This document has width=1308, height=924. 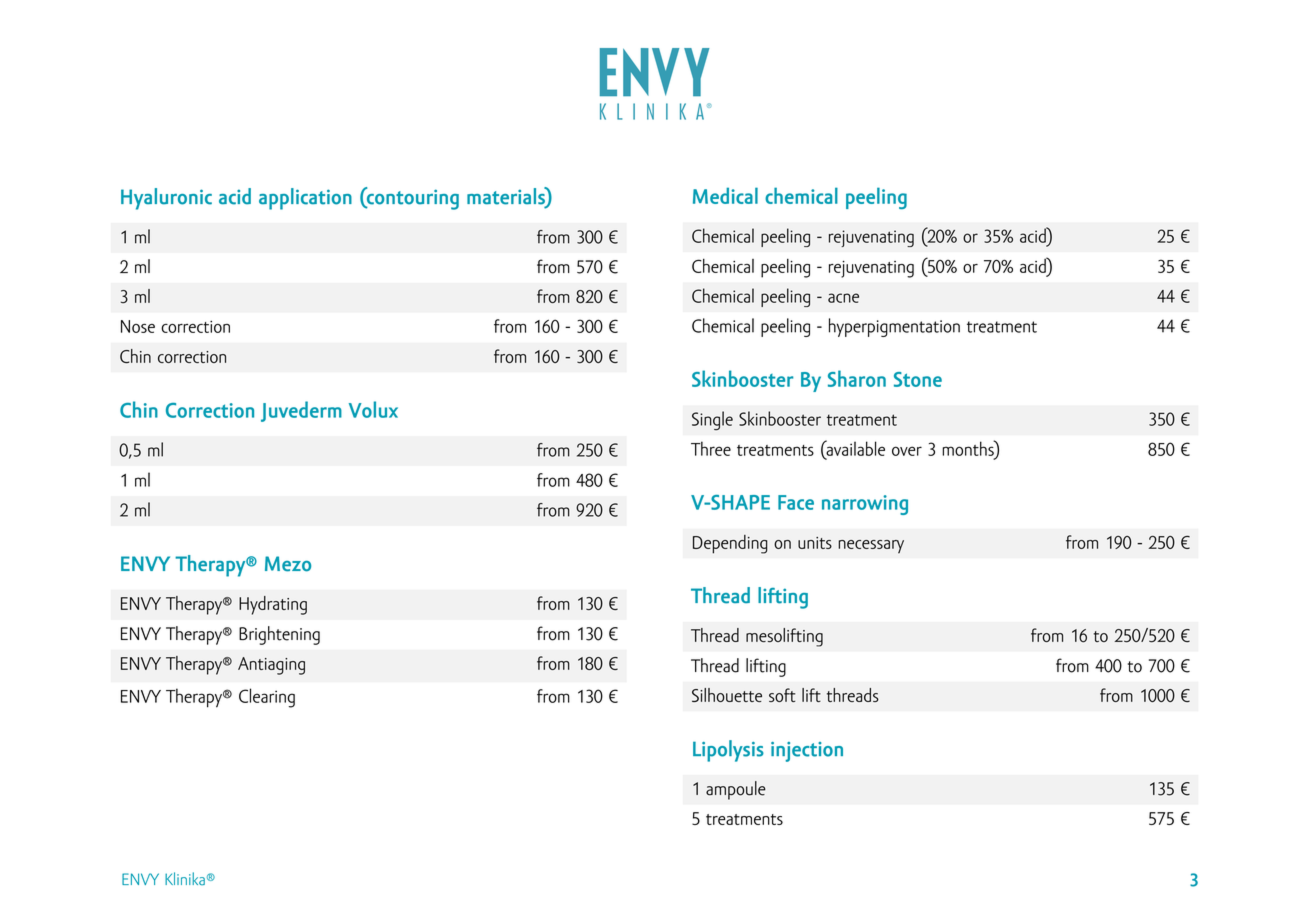 What do you see at coordinates (843, 298) in the document?
I see `acne` at bounding box center [843, 298].
